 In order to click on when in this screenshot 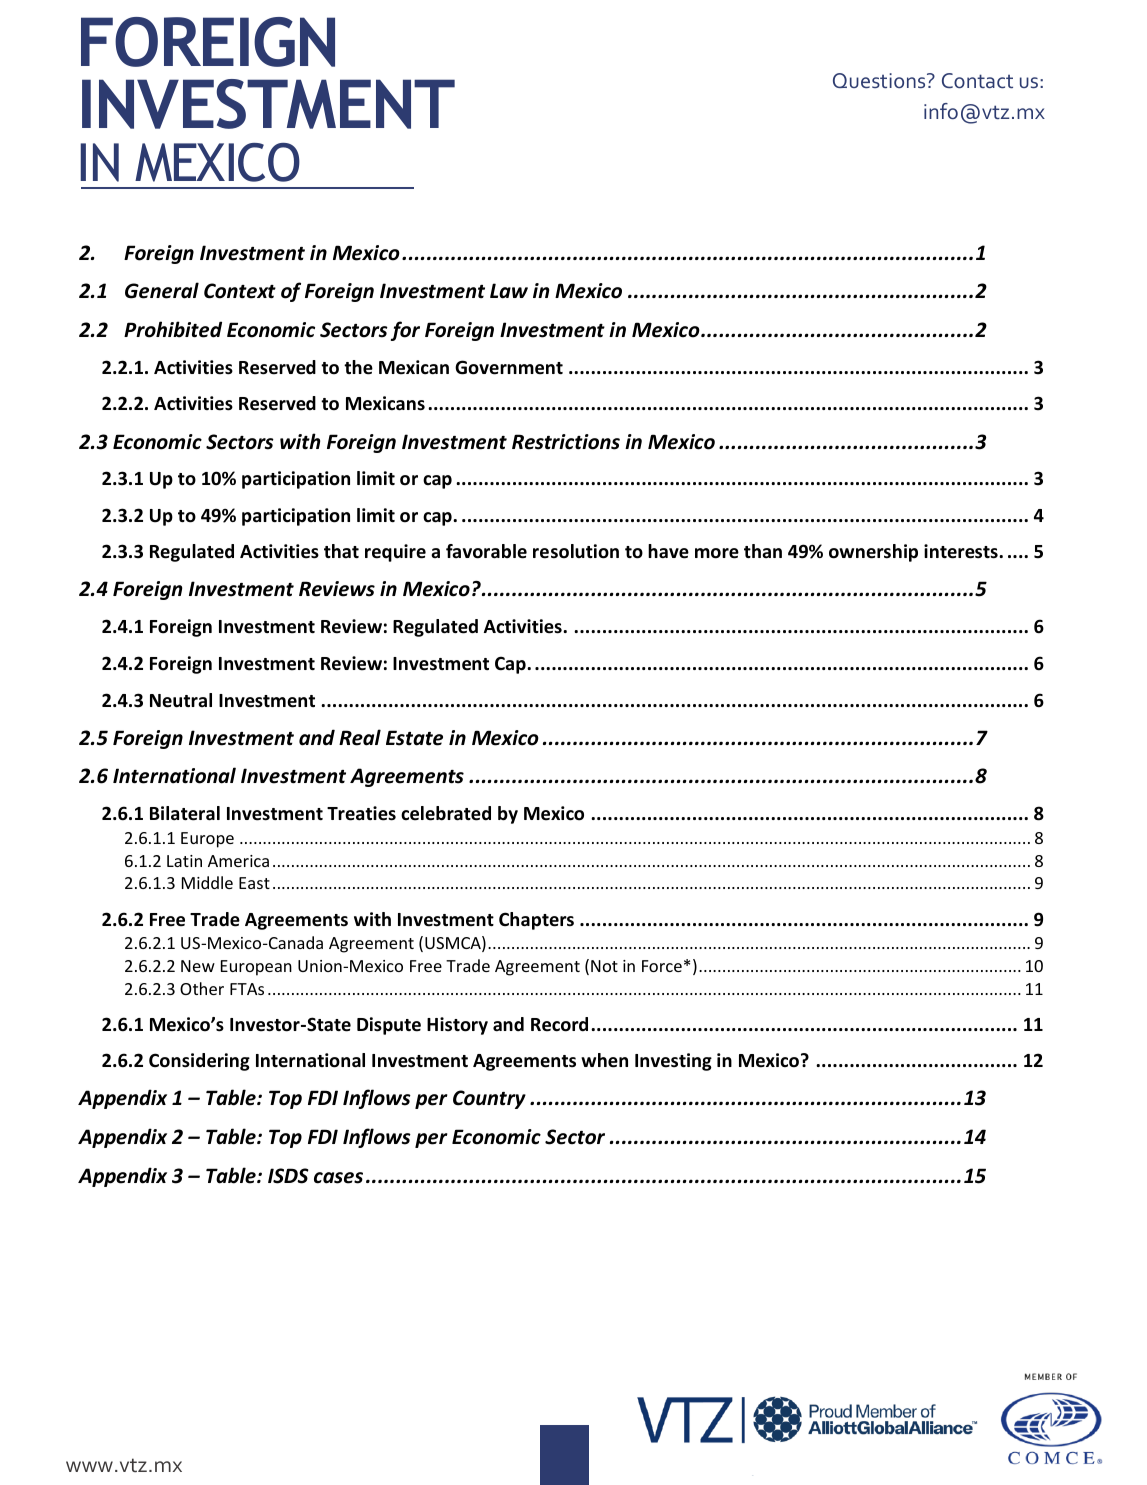, I will do `click(604, 1060)`.
